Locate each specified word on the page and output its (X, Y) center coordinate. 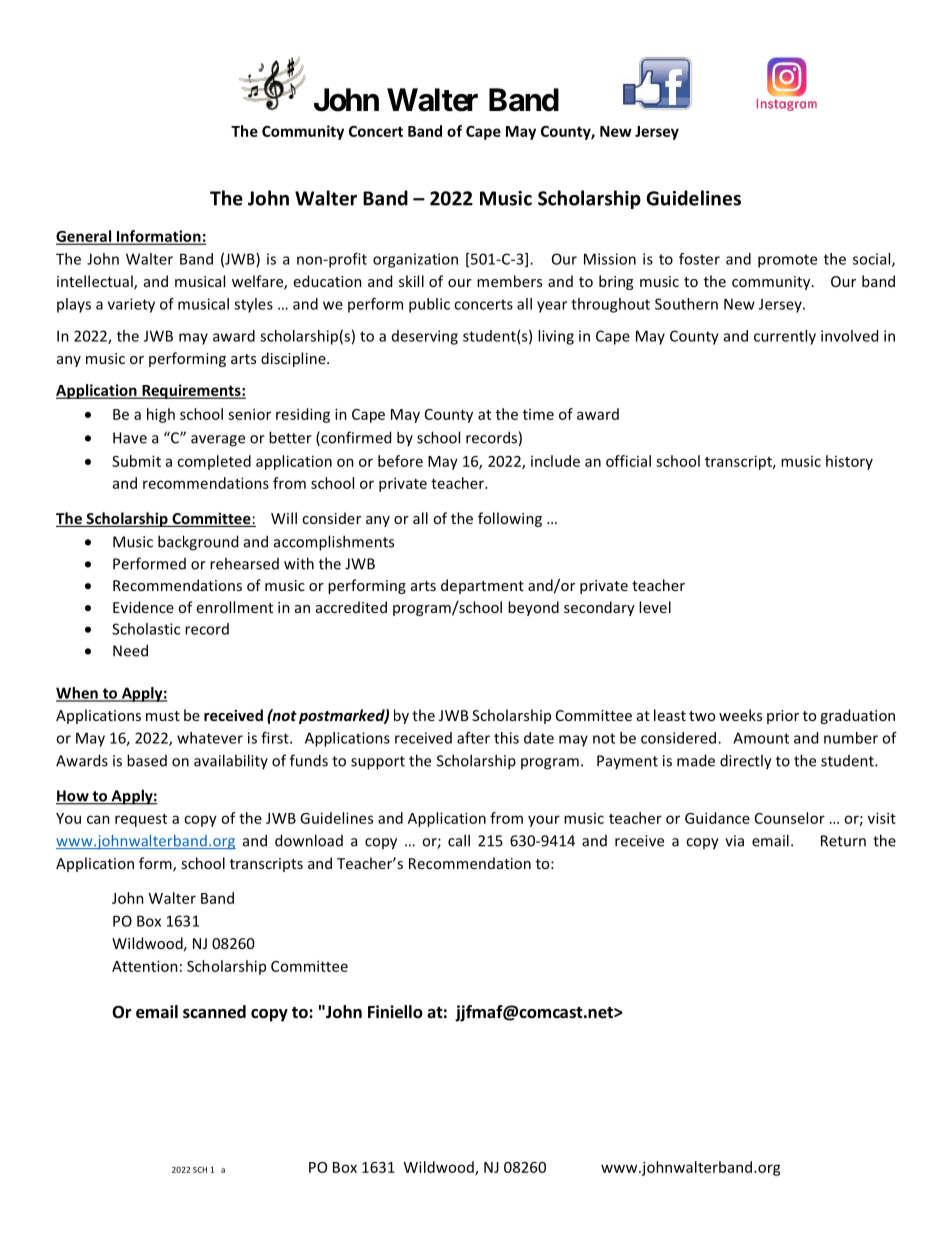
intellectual (96, 282)
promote (787, 261)
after (473, 738)
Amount (761, 738)
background (198, 543)
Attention (145, 966)
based (147, 760)
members (509, 281)
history (849, 462)
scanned (214, 1012)
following (510, 519)
